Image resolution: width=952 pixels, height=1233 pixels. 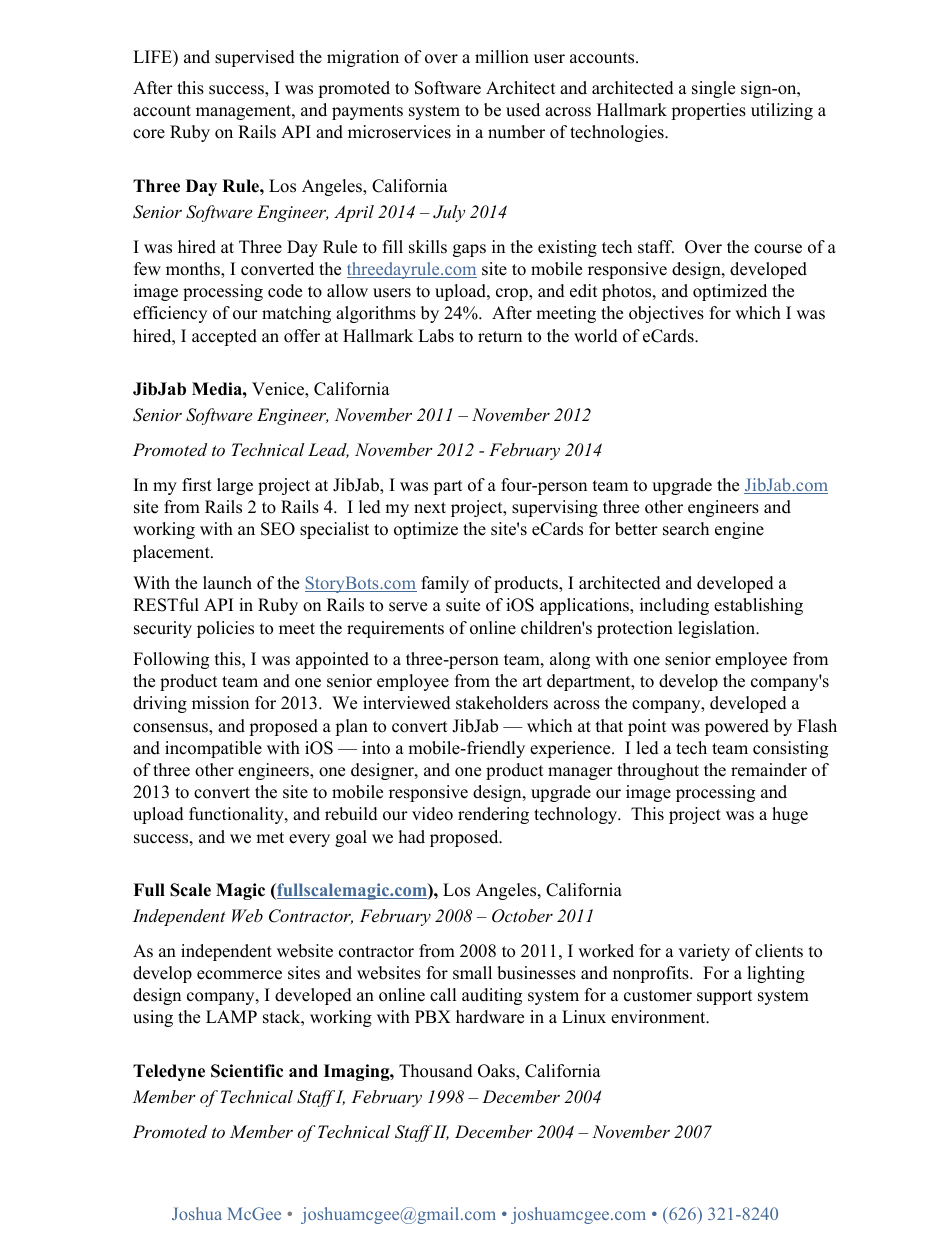 I want to click on single, so click(x=713, y=89).
